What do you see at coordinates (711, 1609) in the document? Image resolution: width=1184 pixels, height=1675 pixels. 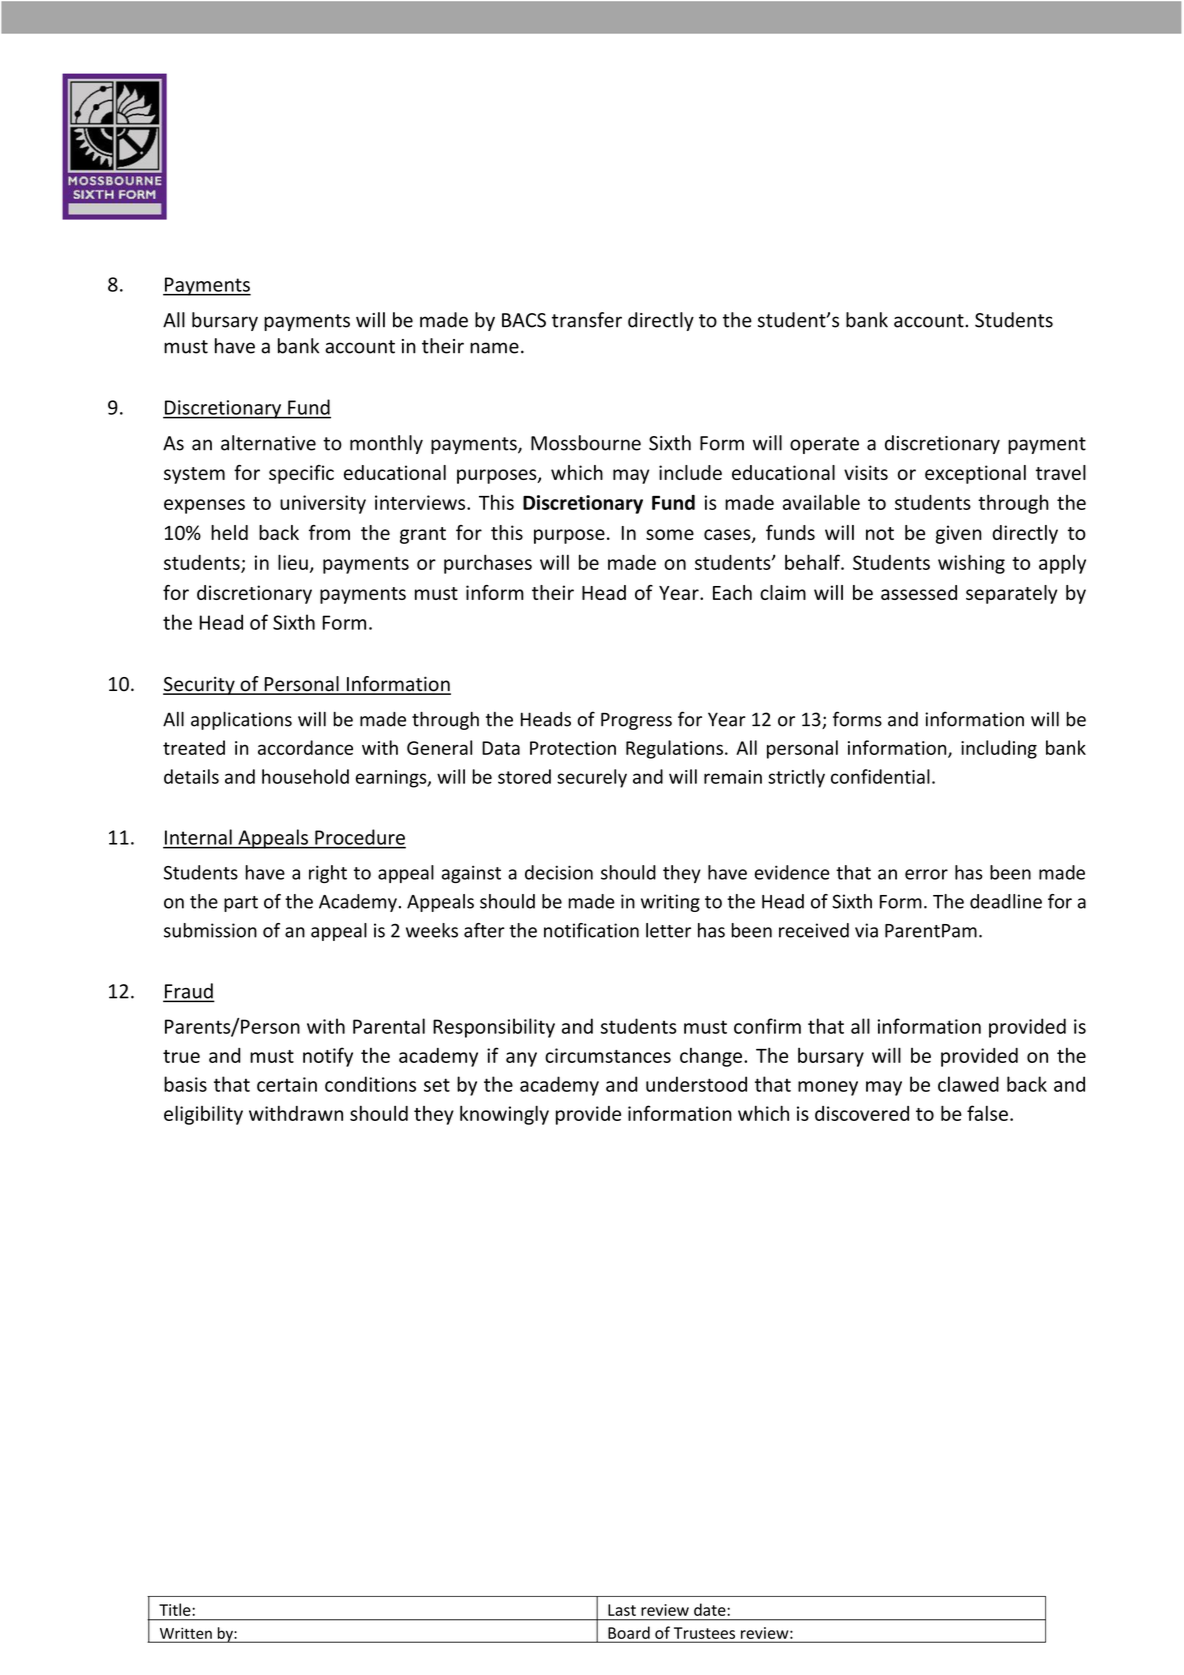 I see `date` at bounding box center [711, 1609].
